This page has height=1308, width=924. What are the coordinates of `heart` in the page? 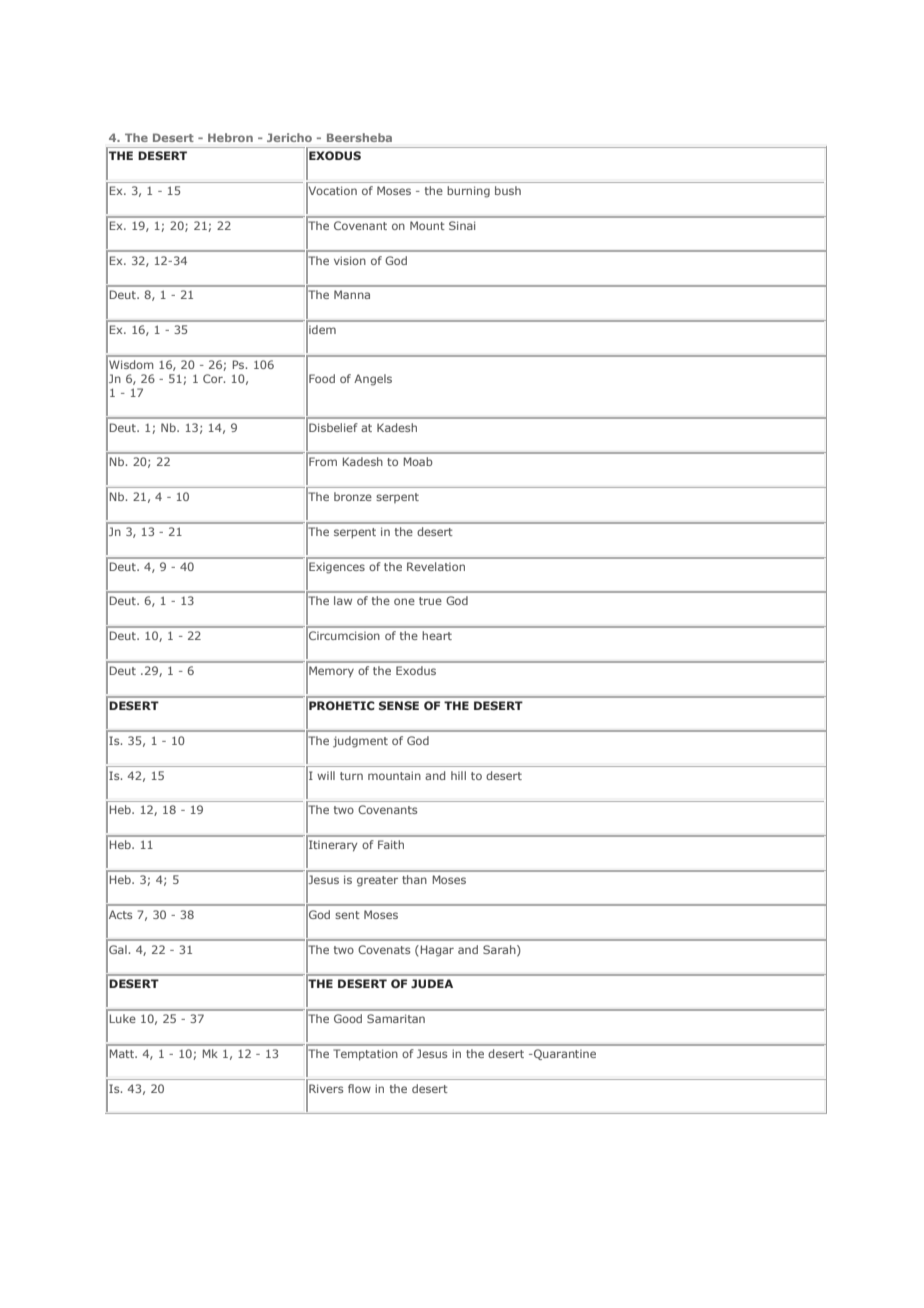 It's located at (437, 635).
